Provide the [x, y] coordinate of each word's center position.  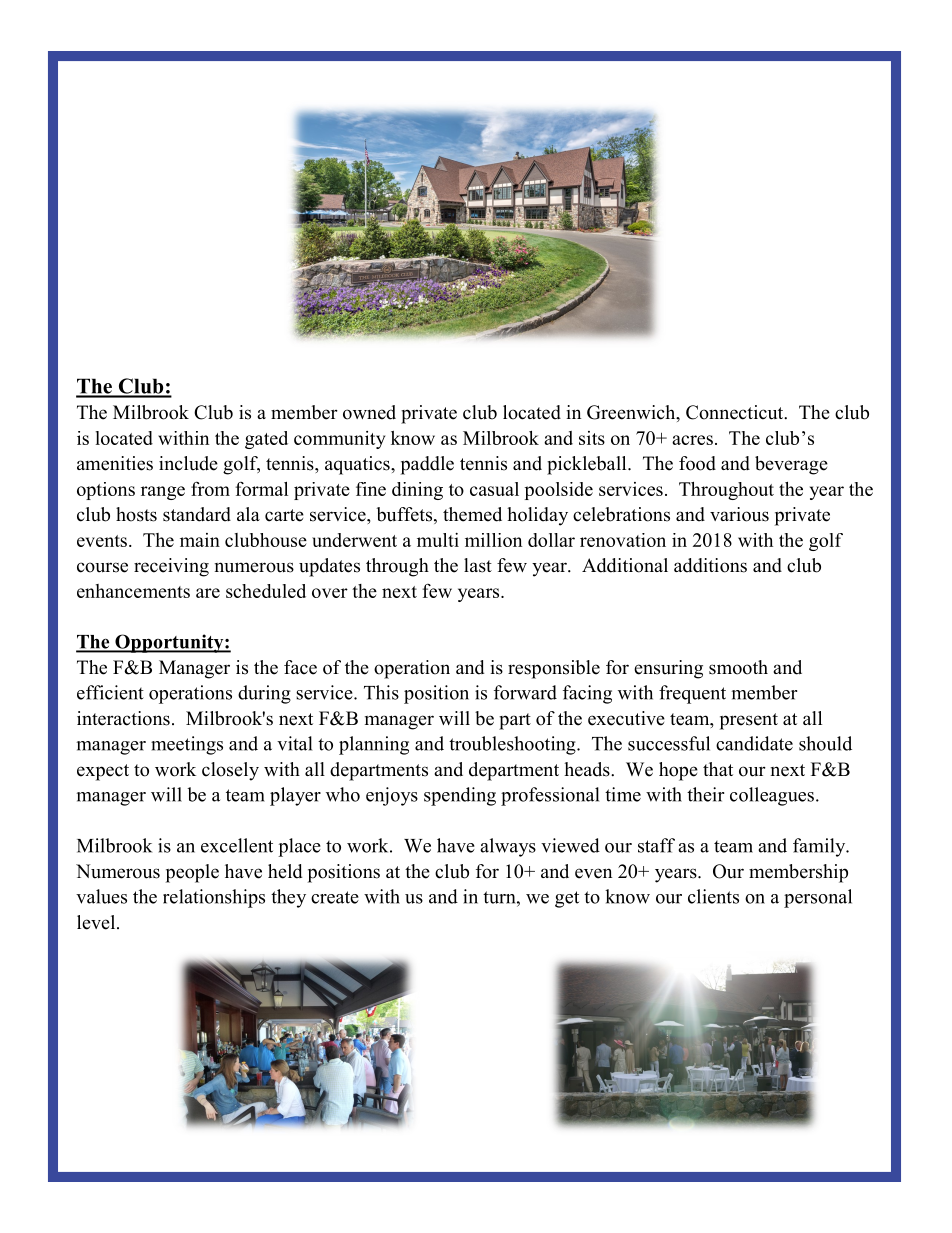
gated [266, 440]
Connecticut [736, 412]
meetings [187, 745]
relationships [214, 898]
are [208, 593]
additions [710, 565]
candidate [754, 743]
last [478, 565]
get [567, 899]
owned [369, 412]
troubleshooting [513, 745]
